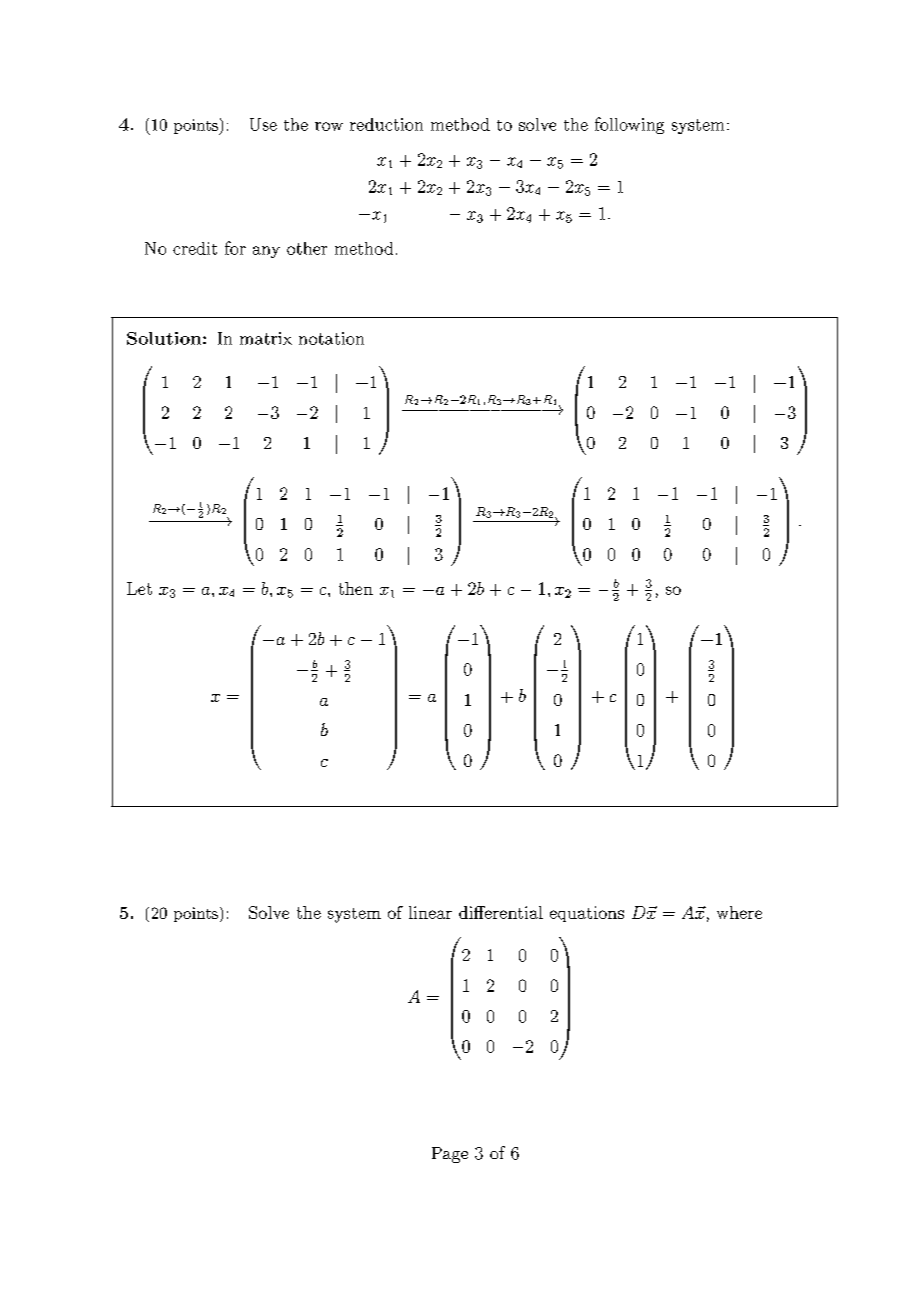 The height and width of the page is (1308, 924). What do you see at coordinates (266, 252) in the page?
I see `any` at bounding box center [266, 252].
